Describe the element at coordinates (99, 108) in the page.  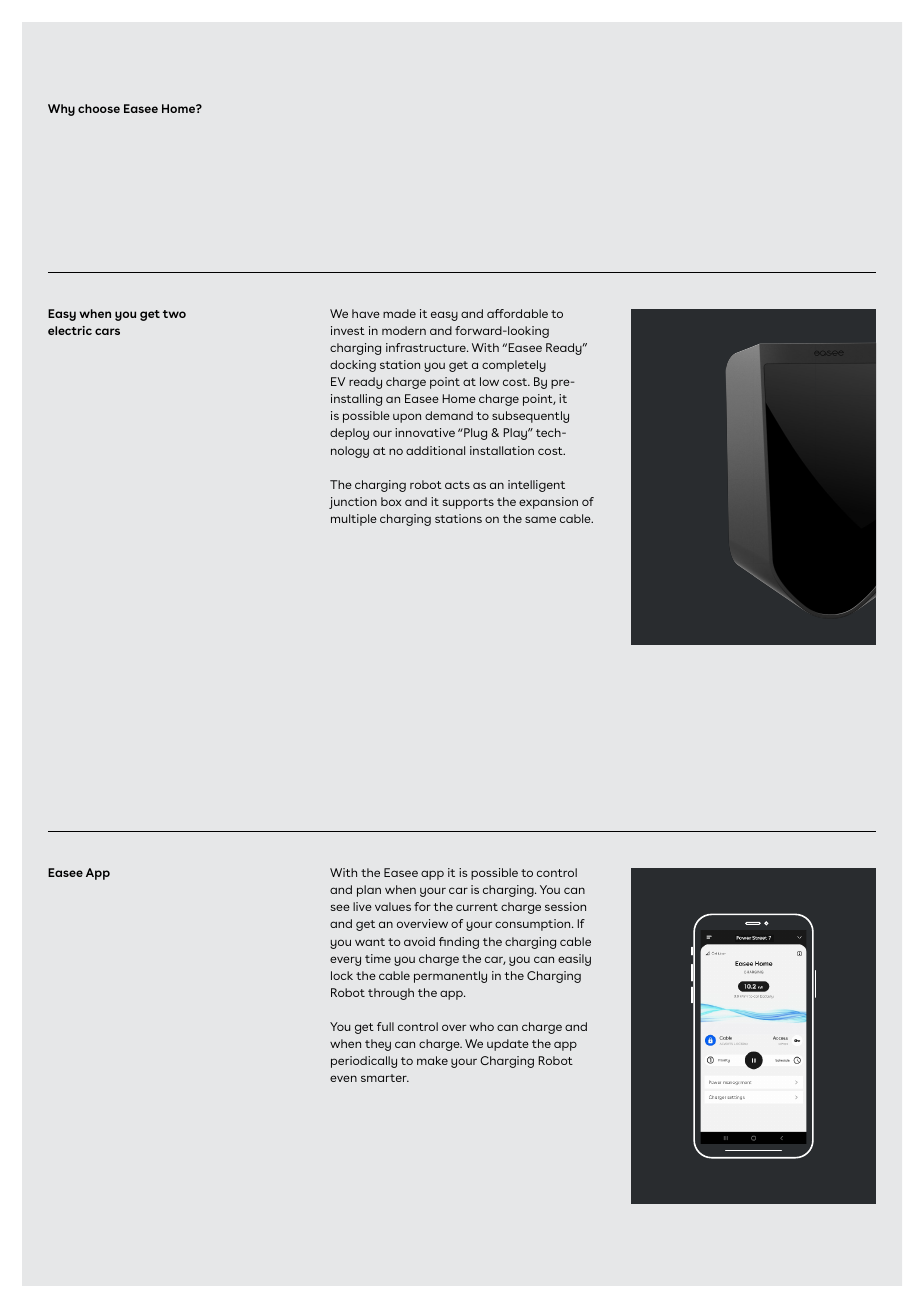
I see `choose` at that location.
